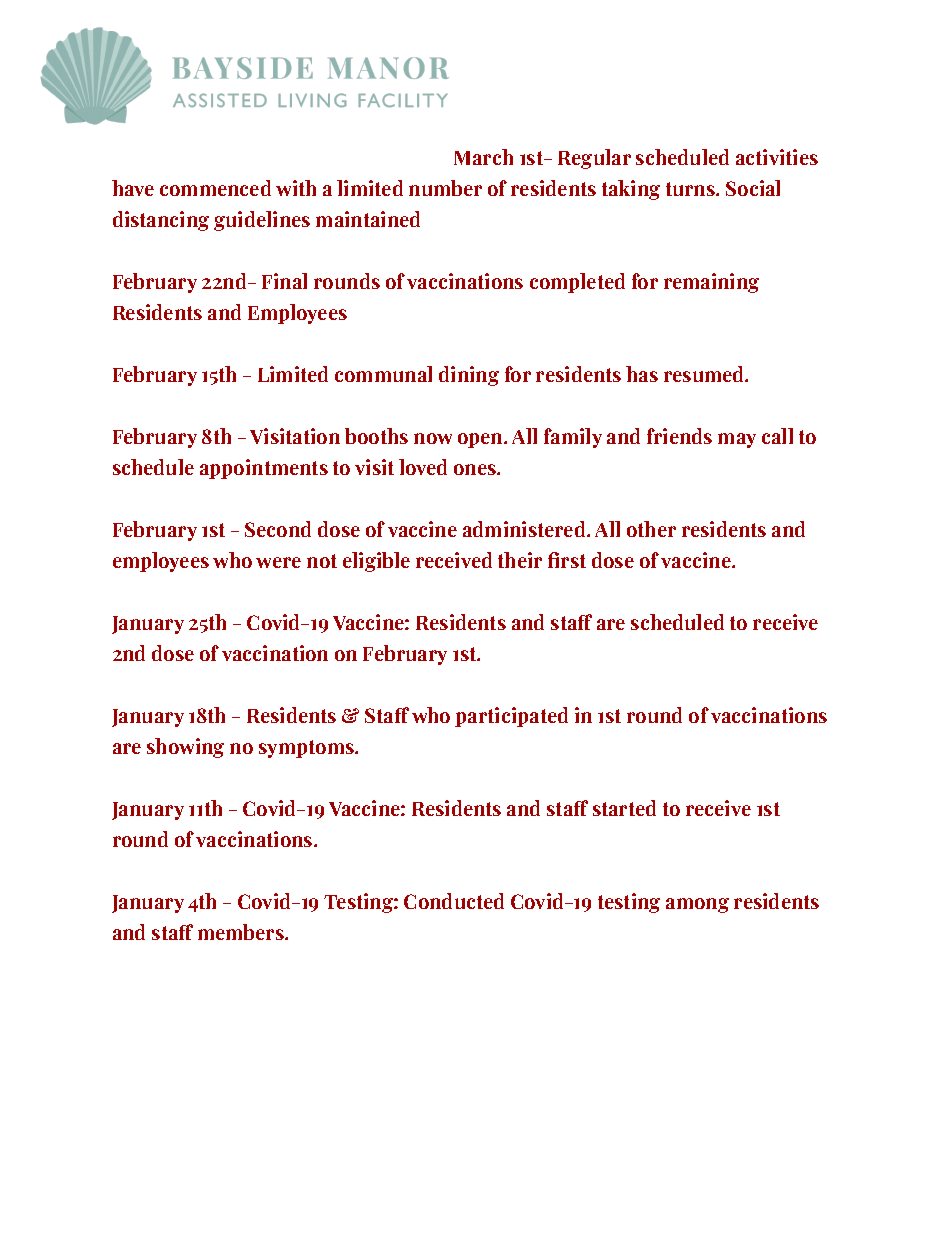  Describe the element at coordinates (454, 901) in the image. I see `Conducted` at that location.
